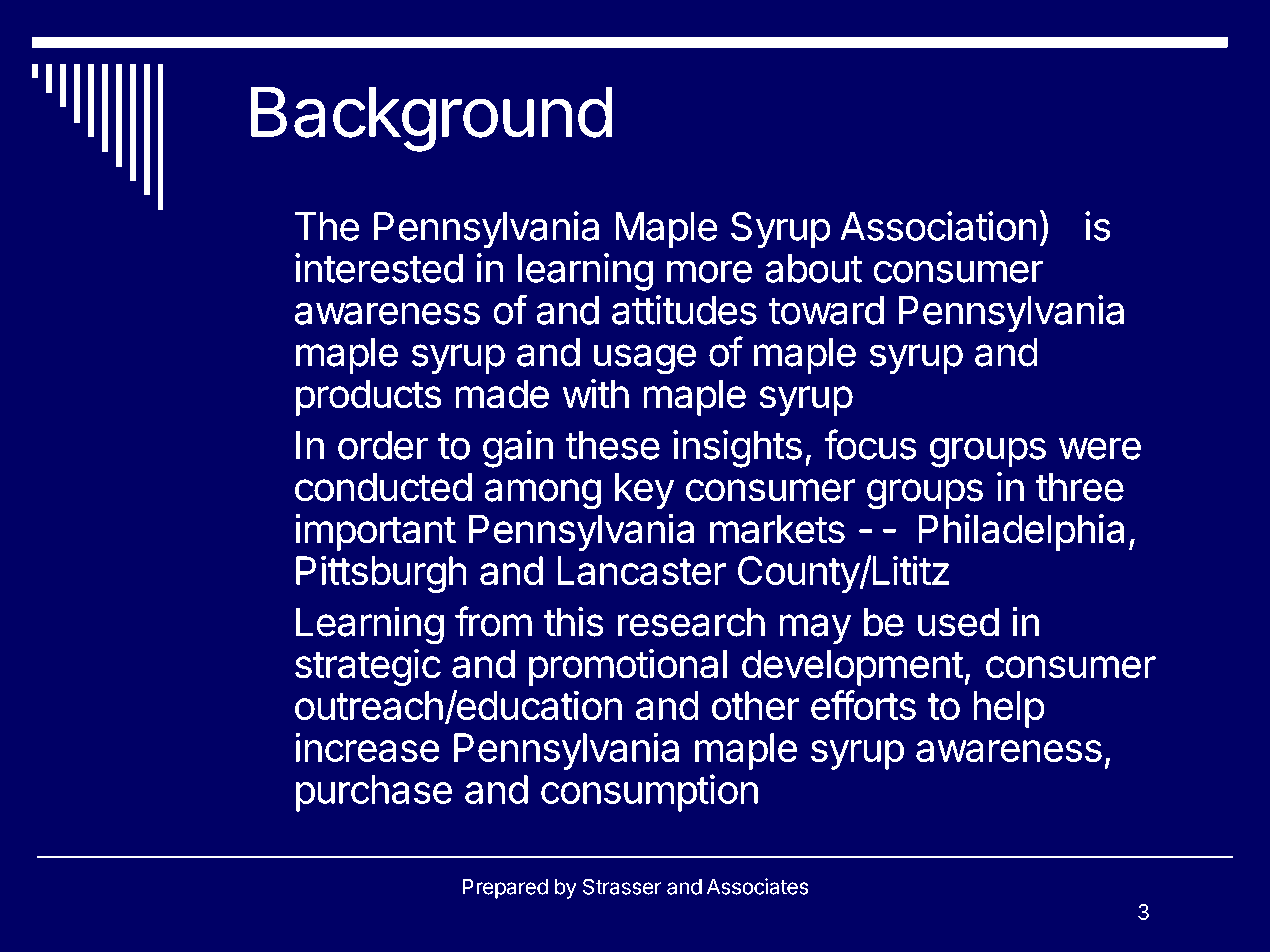  I want to click on three, so click(1080, 487).
